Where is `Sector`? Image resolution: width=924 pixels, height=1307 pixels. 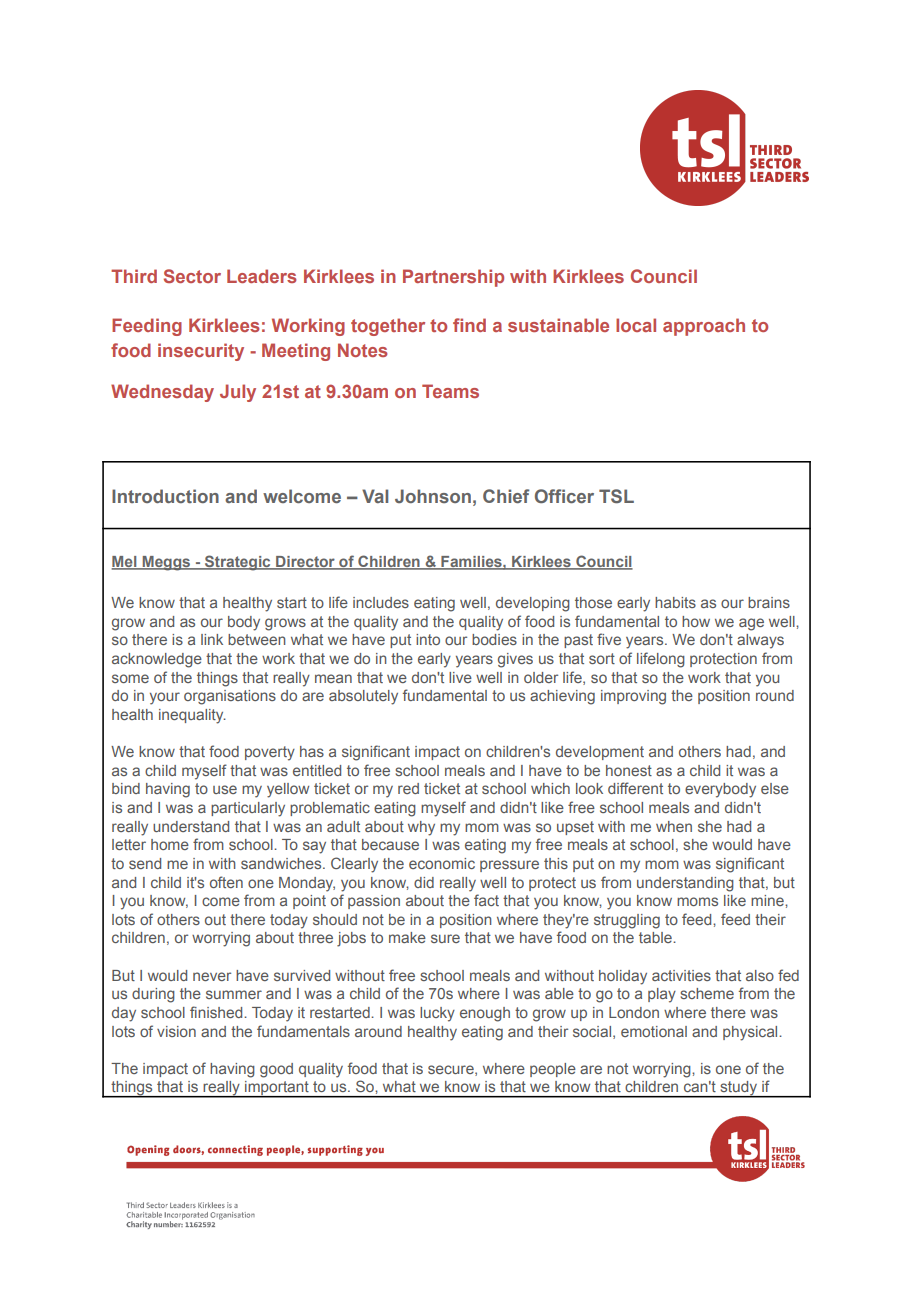
Sector is located at coordinates (192, 276).
